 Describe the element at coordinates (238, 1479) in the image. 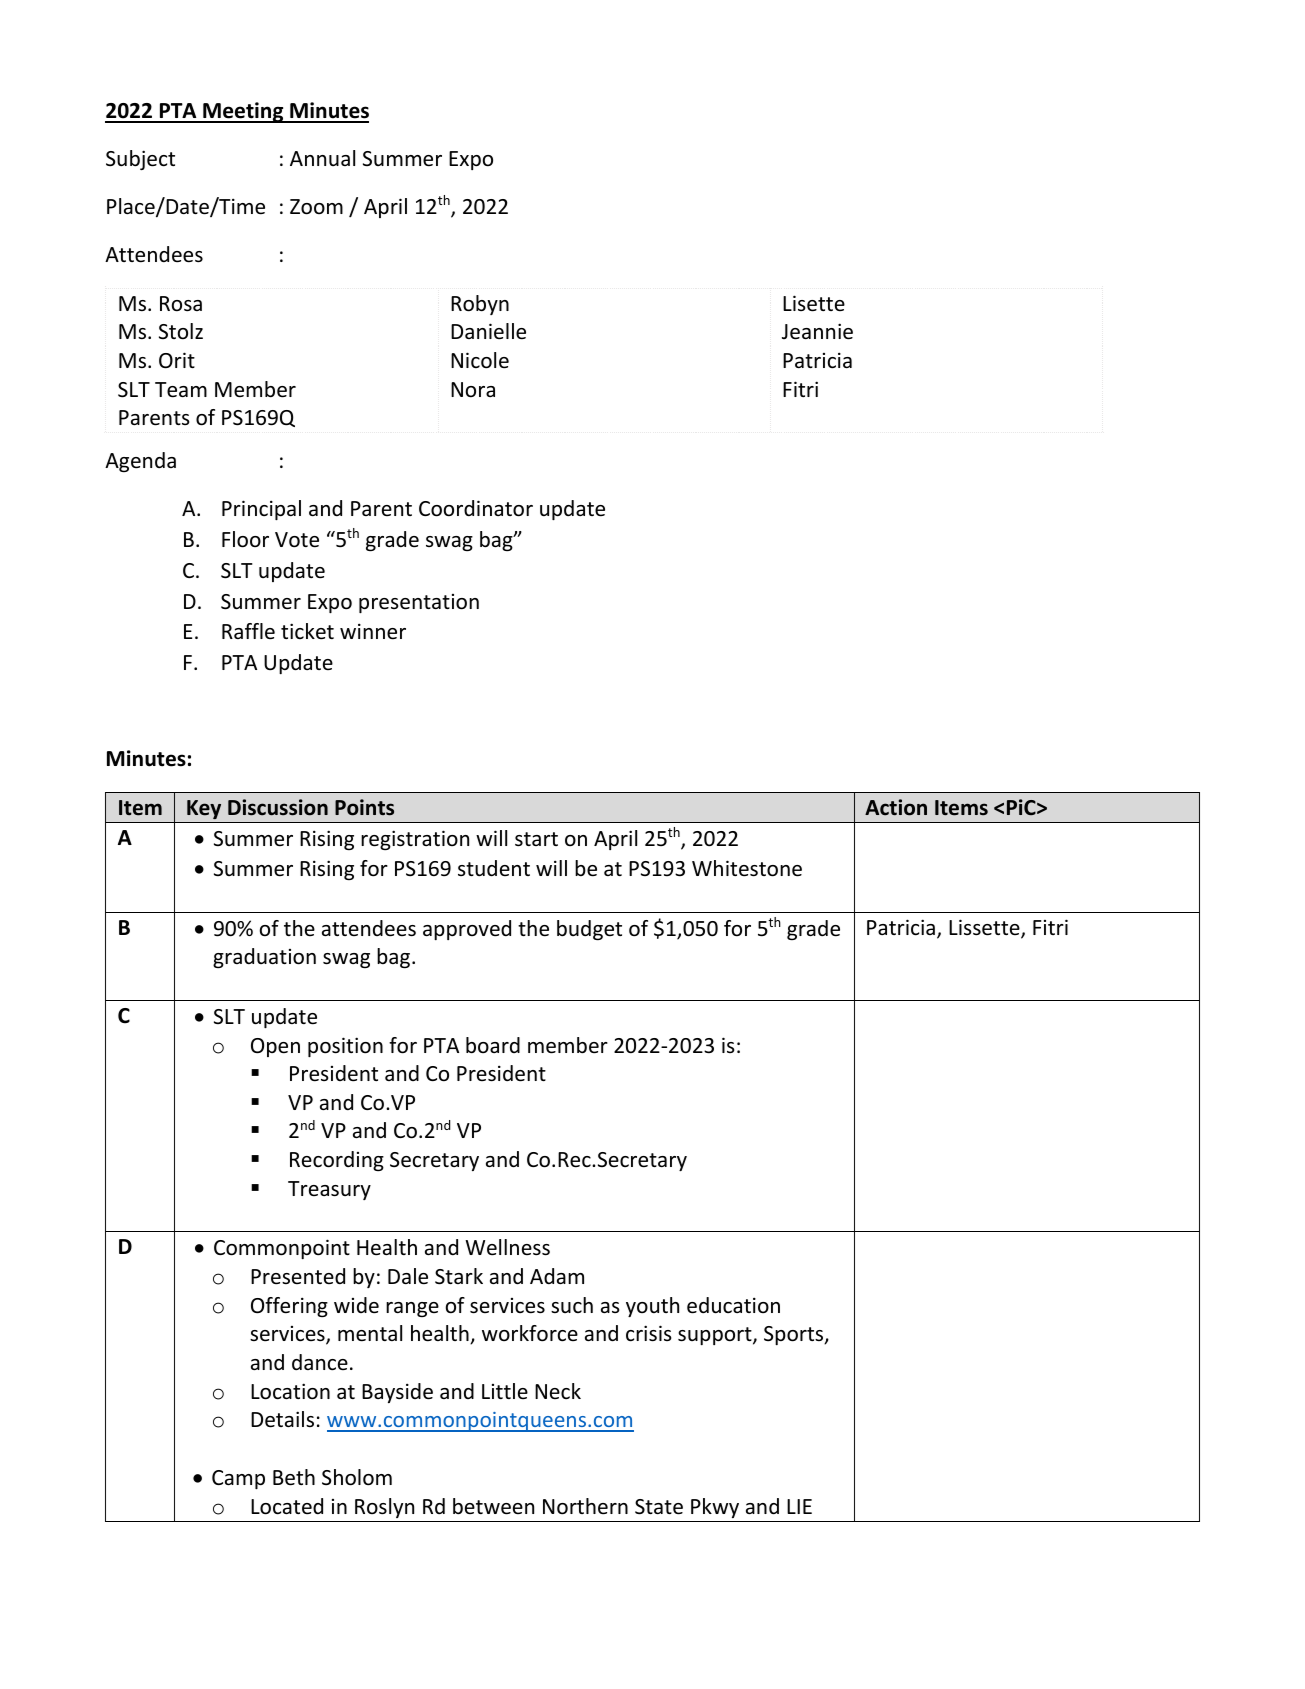

I see `Camp` at that location.
